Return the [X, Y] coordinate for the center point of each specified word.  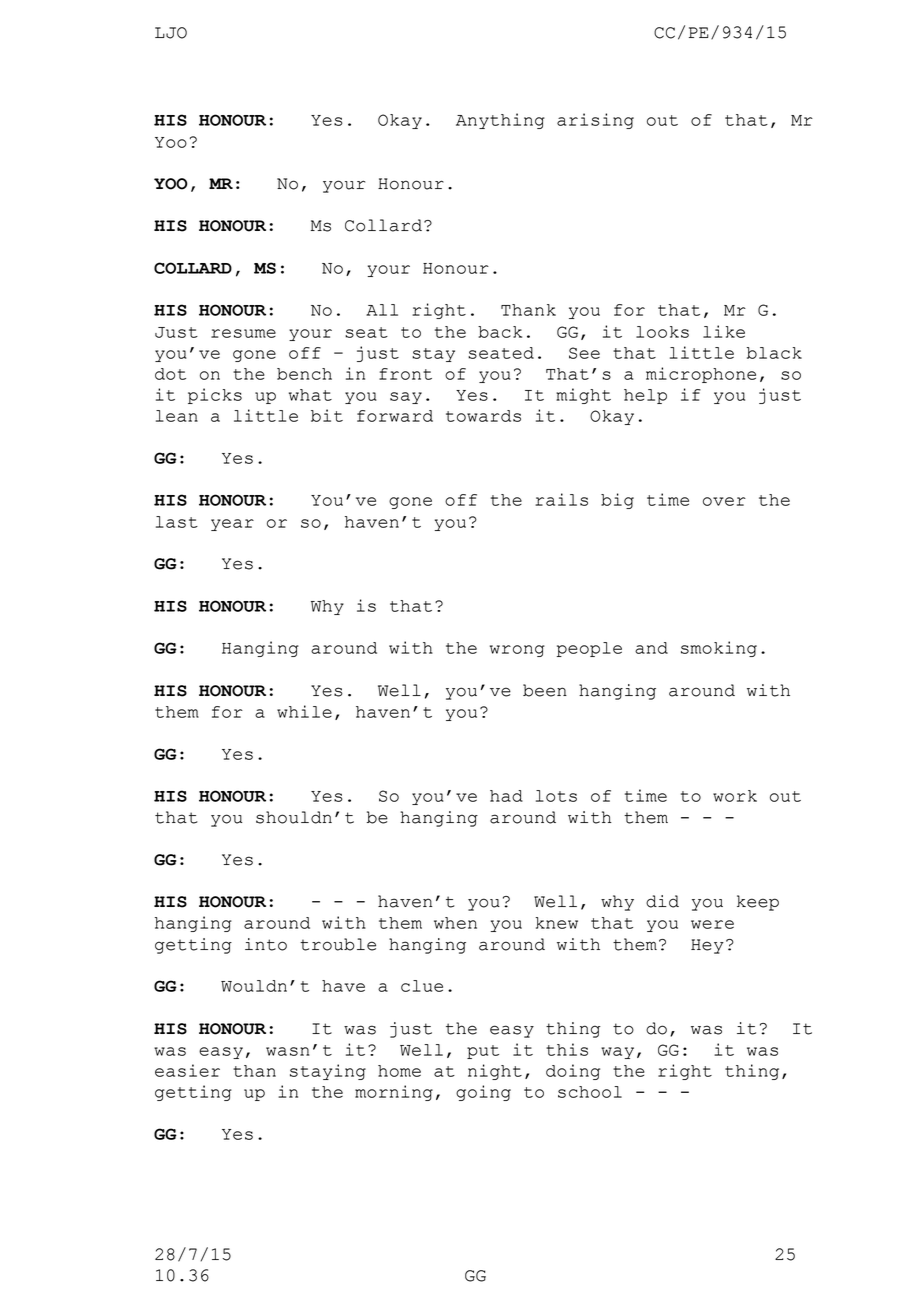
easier [187, 1070]
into [266, 944]
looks [662, 332]
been [545, 690]
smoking [719, 649]
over [724, 501]
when [455, 923]
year [232, 525]
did [662, 901]
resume [243, 333]
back [500, 332]
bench [304, 374]
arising [595, 121]
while [304, 711]
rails [561, 499]
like [724, 331]
